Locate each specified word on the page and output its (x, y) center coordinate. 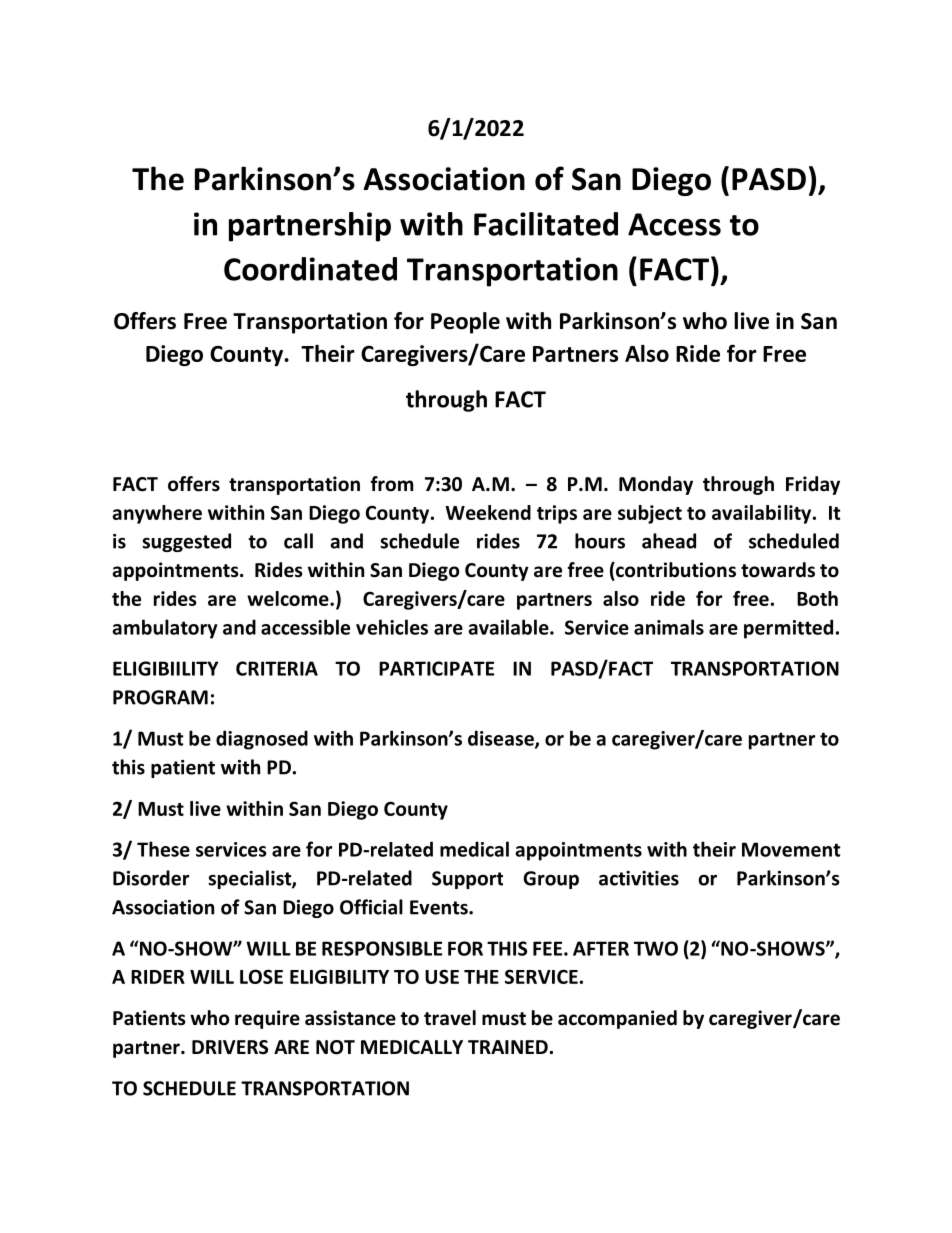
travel (450, 1018)
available (509, 627)
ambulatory (164, 629)
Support (467, 880)
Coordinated (310, 269)
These (163, 849)
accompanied (617, 1019)
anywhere (157, 514)
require (267, 1019)
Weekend (488, 512)
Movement (791, 849)
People (465, 323)
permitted (788, 629)
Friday (813, 485)
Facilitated (546, 224)
